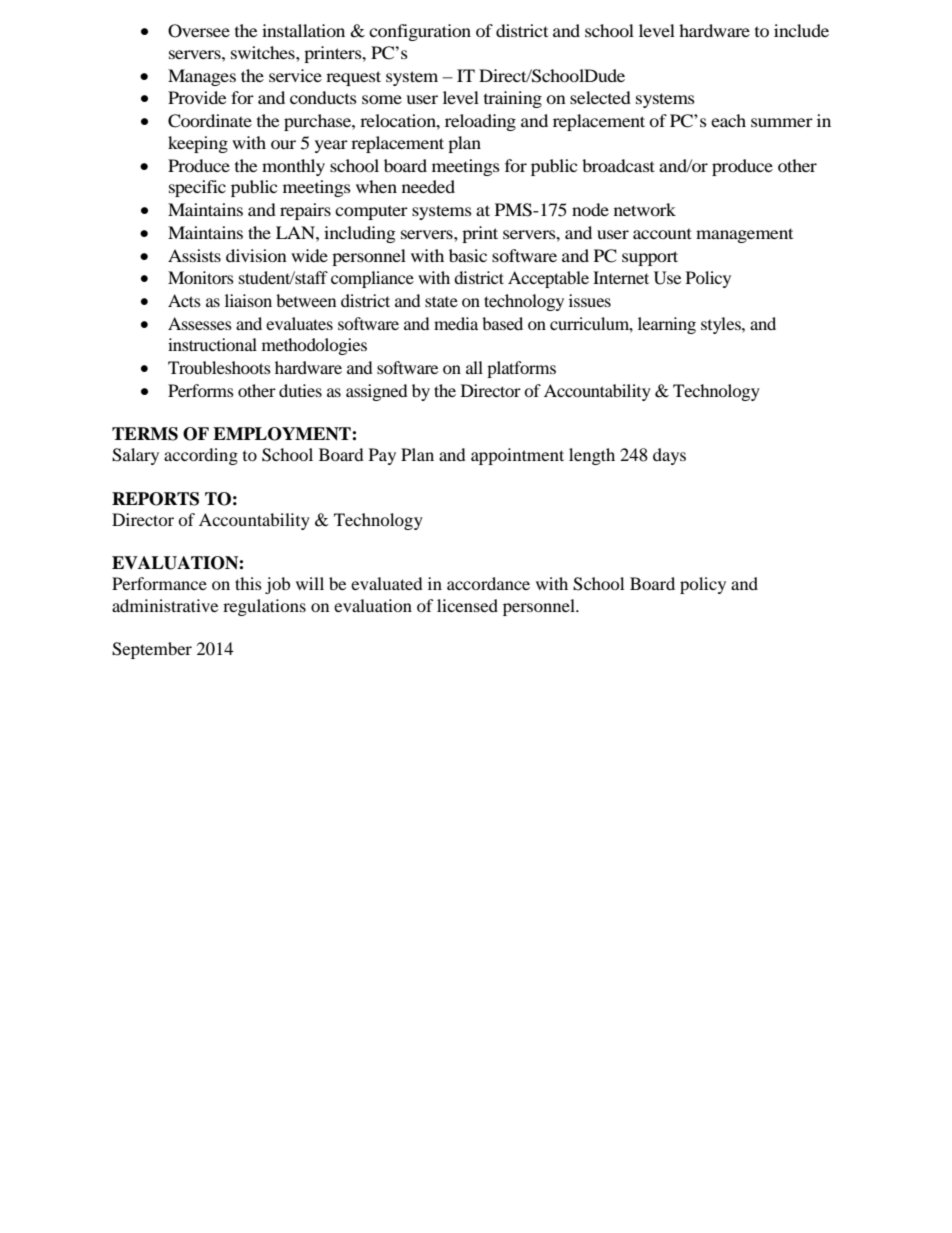 This screenshot has height=1233, width=952. I want to click on days, so click(669, 456).
